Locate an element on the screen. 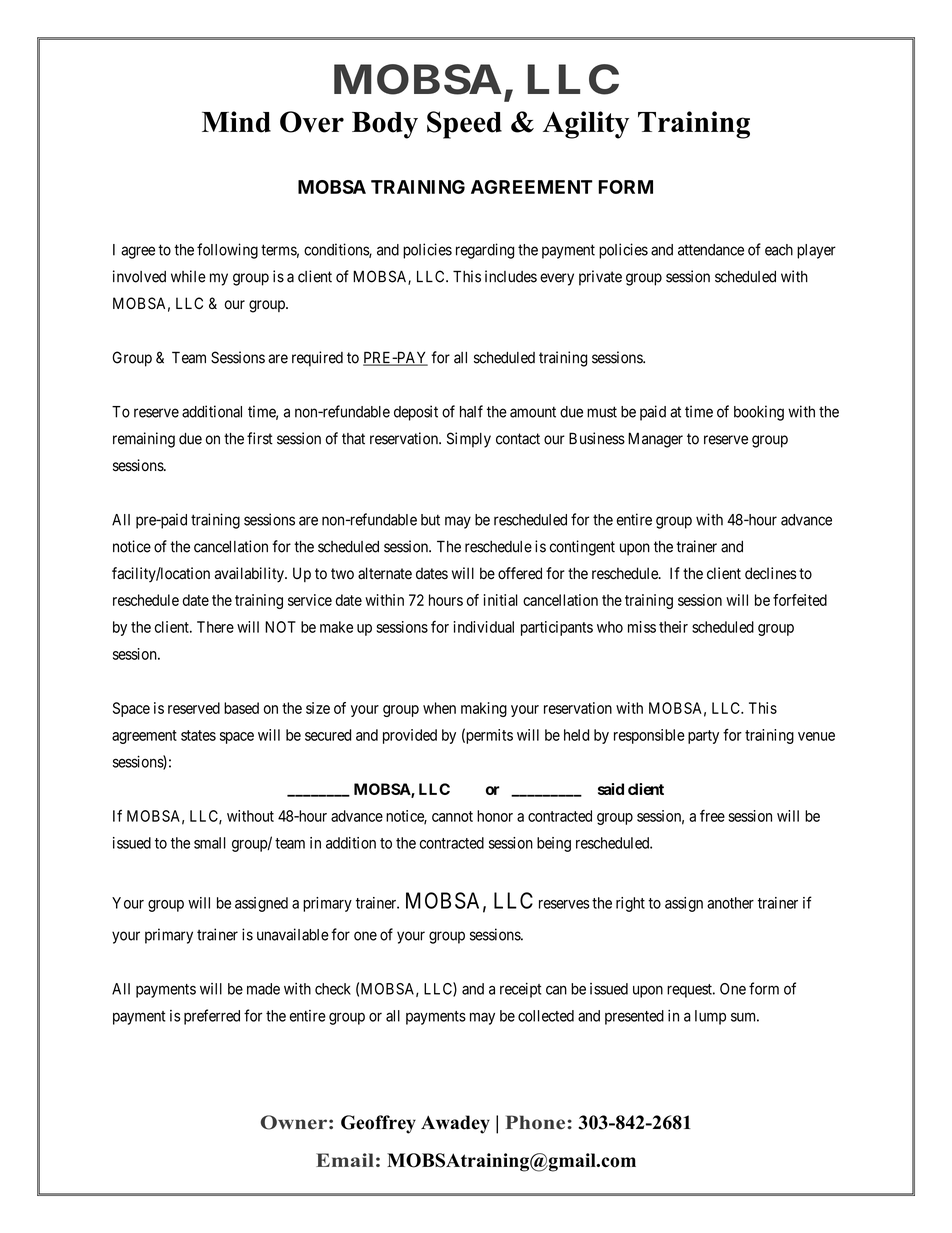  their is located at coordinates (673, 627).
